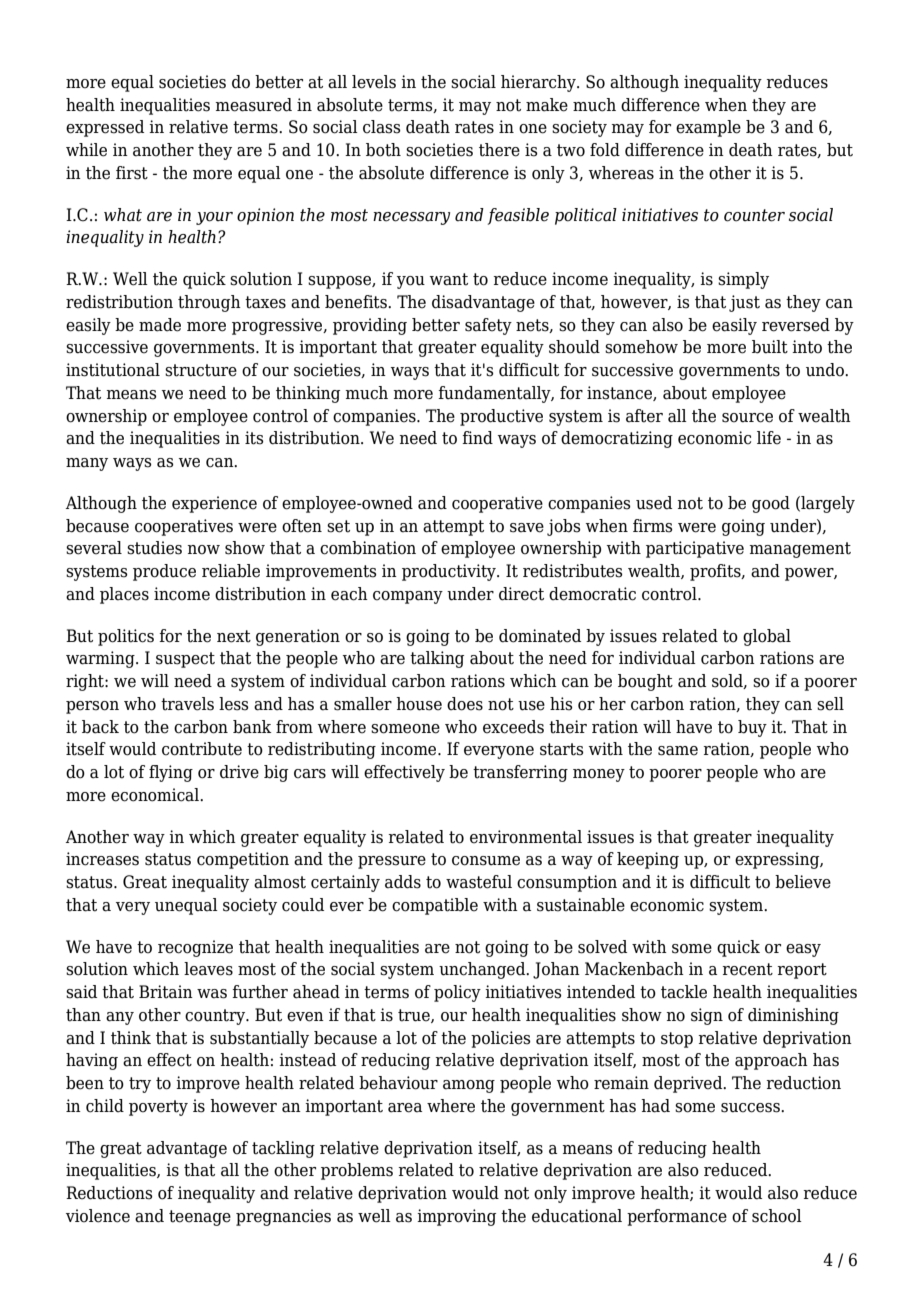 This document has height=1308, width=924. I want to click on teenage, so click(200, 1218).
